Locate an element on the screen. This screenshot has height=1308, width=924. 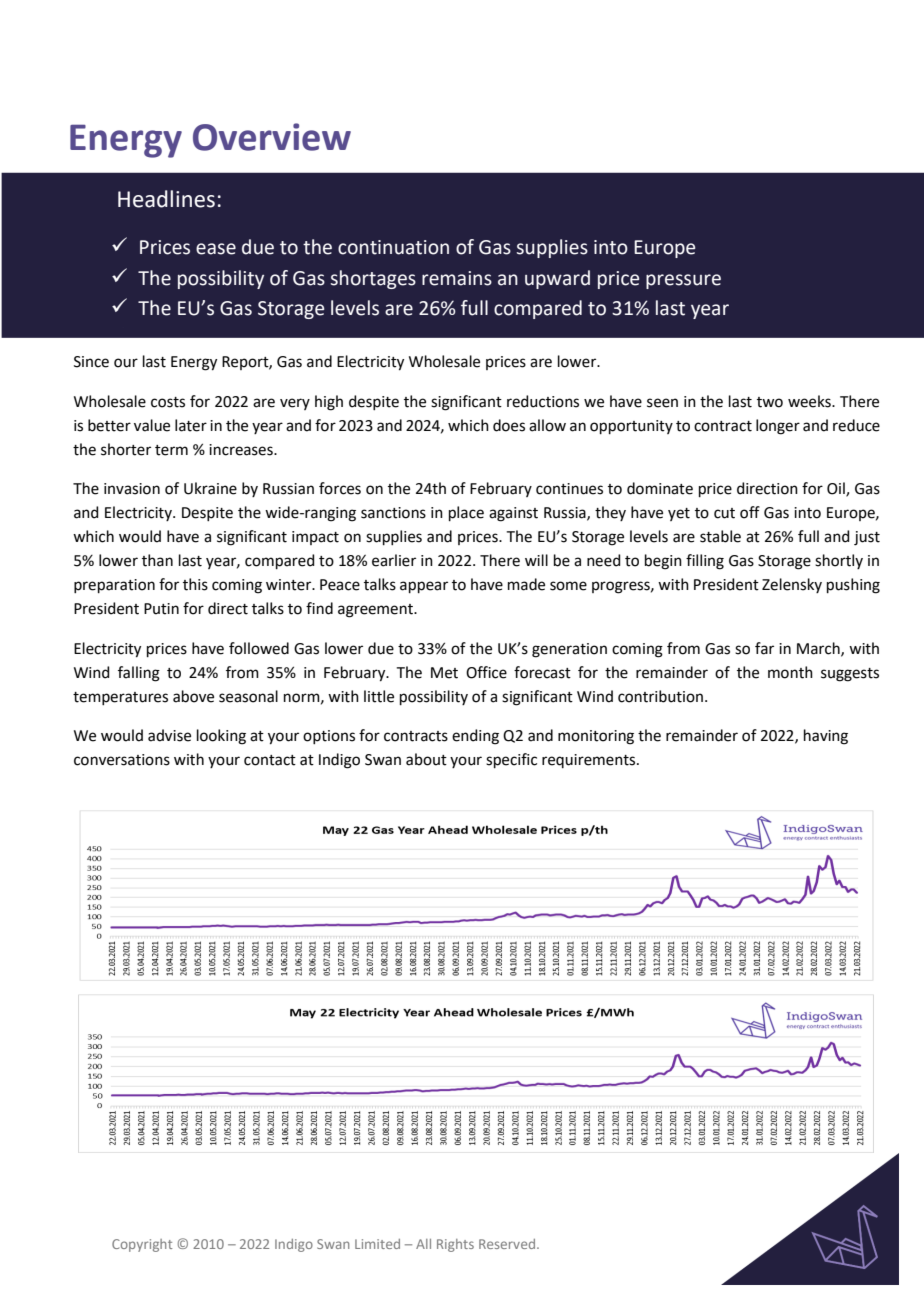
Copyright is located at coordinates (142, 1245).
